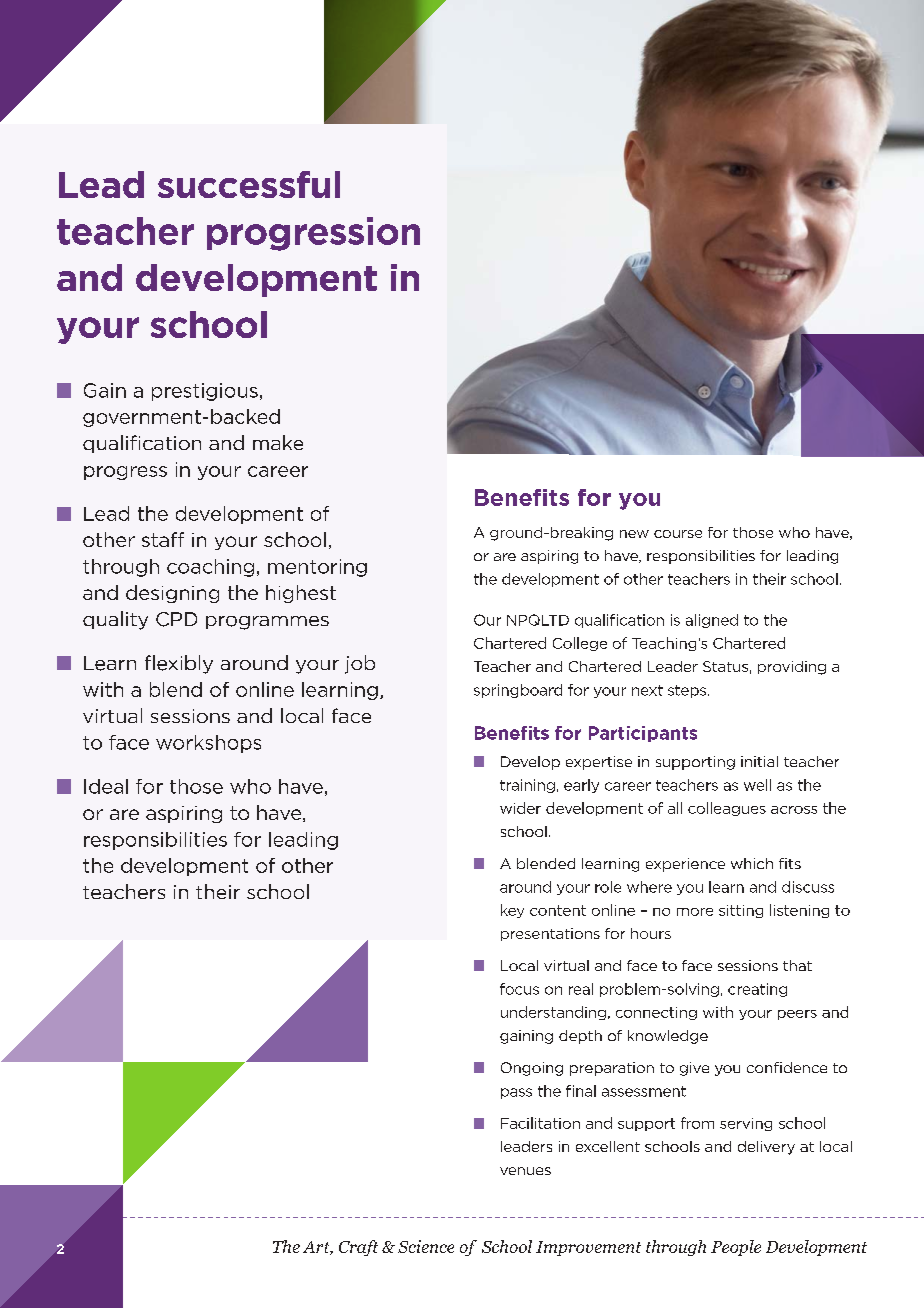 The height and width of the image is (1308, 924). Describe the element at coordinates (712, 621) in the image. I see `aligned` at that location.
